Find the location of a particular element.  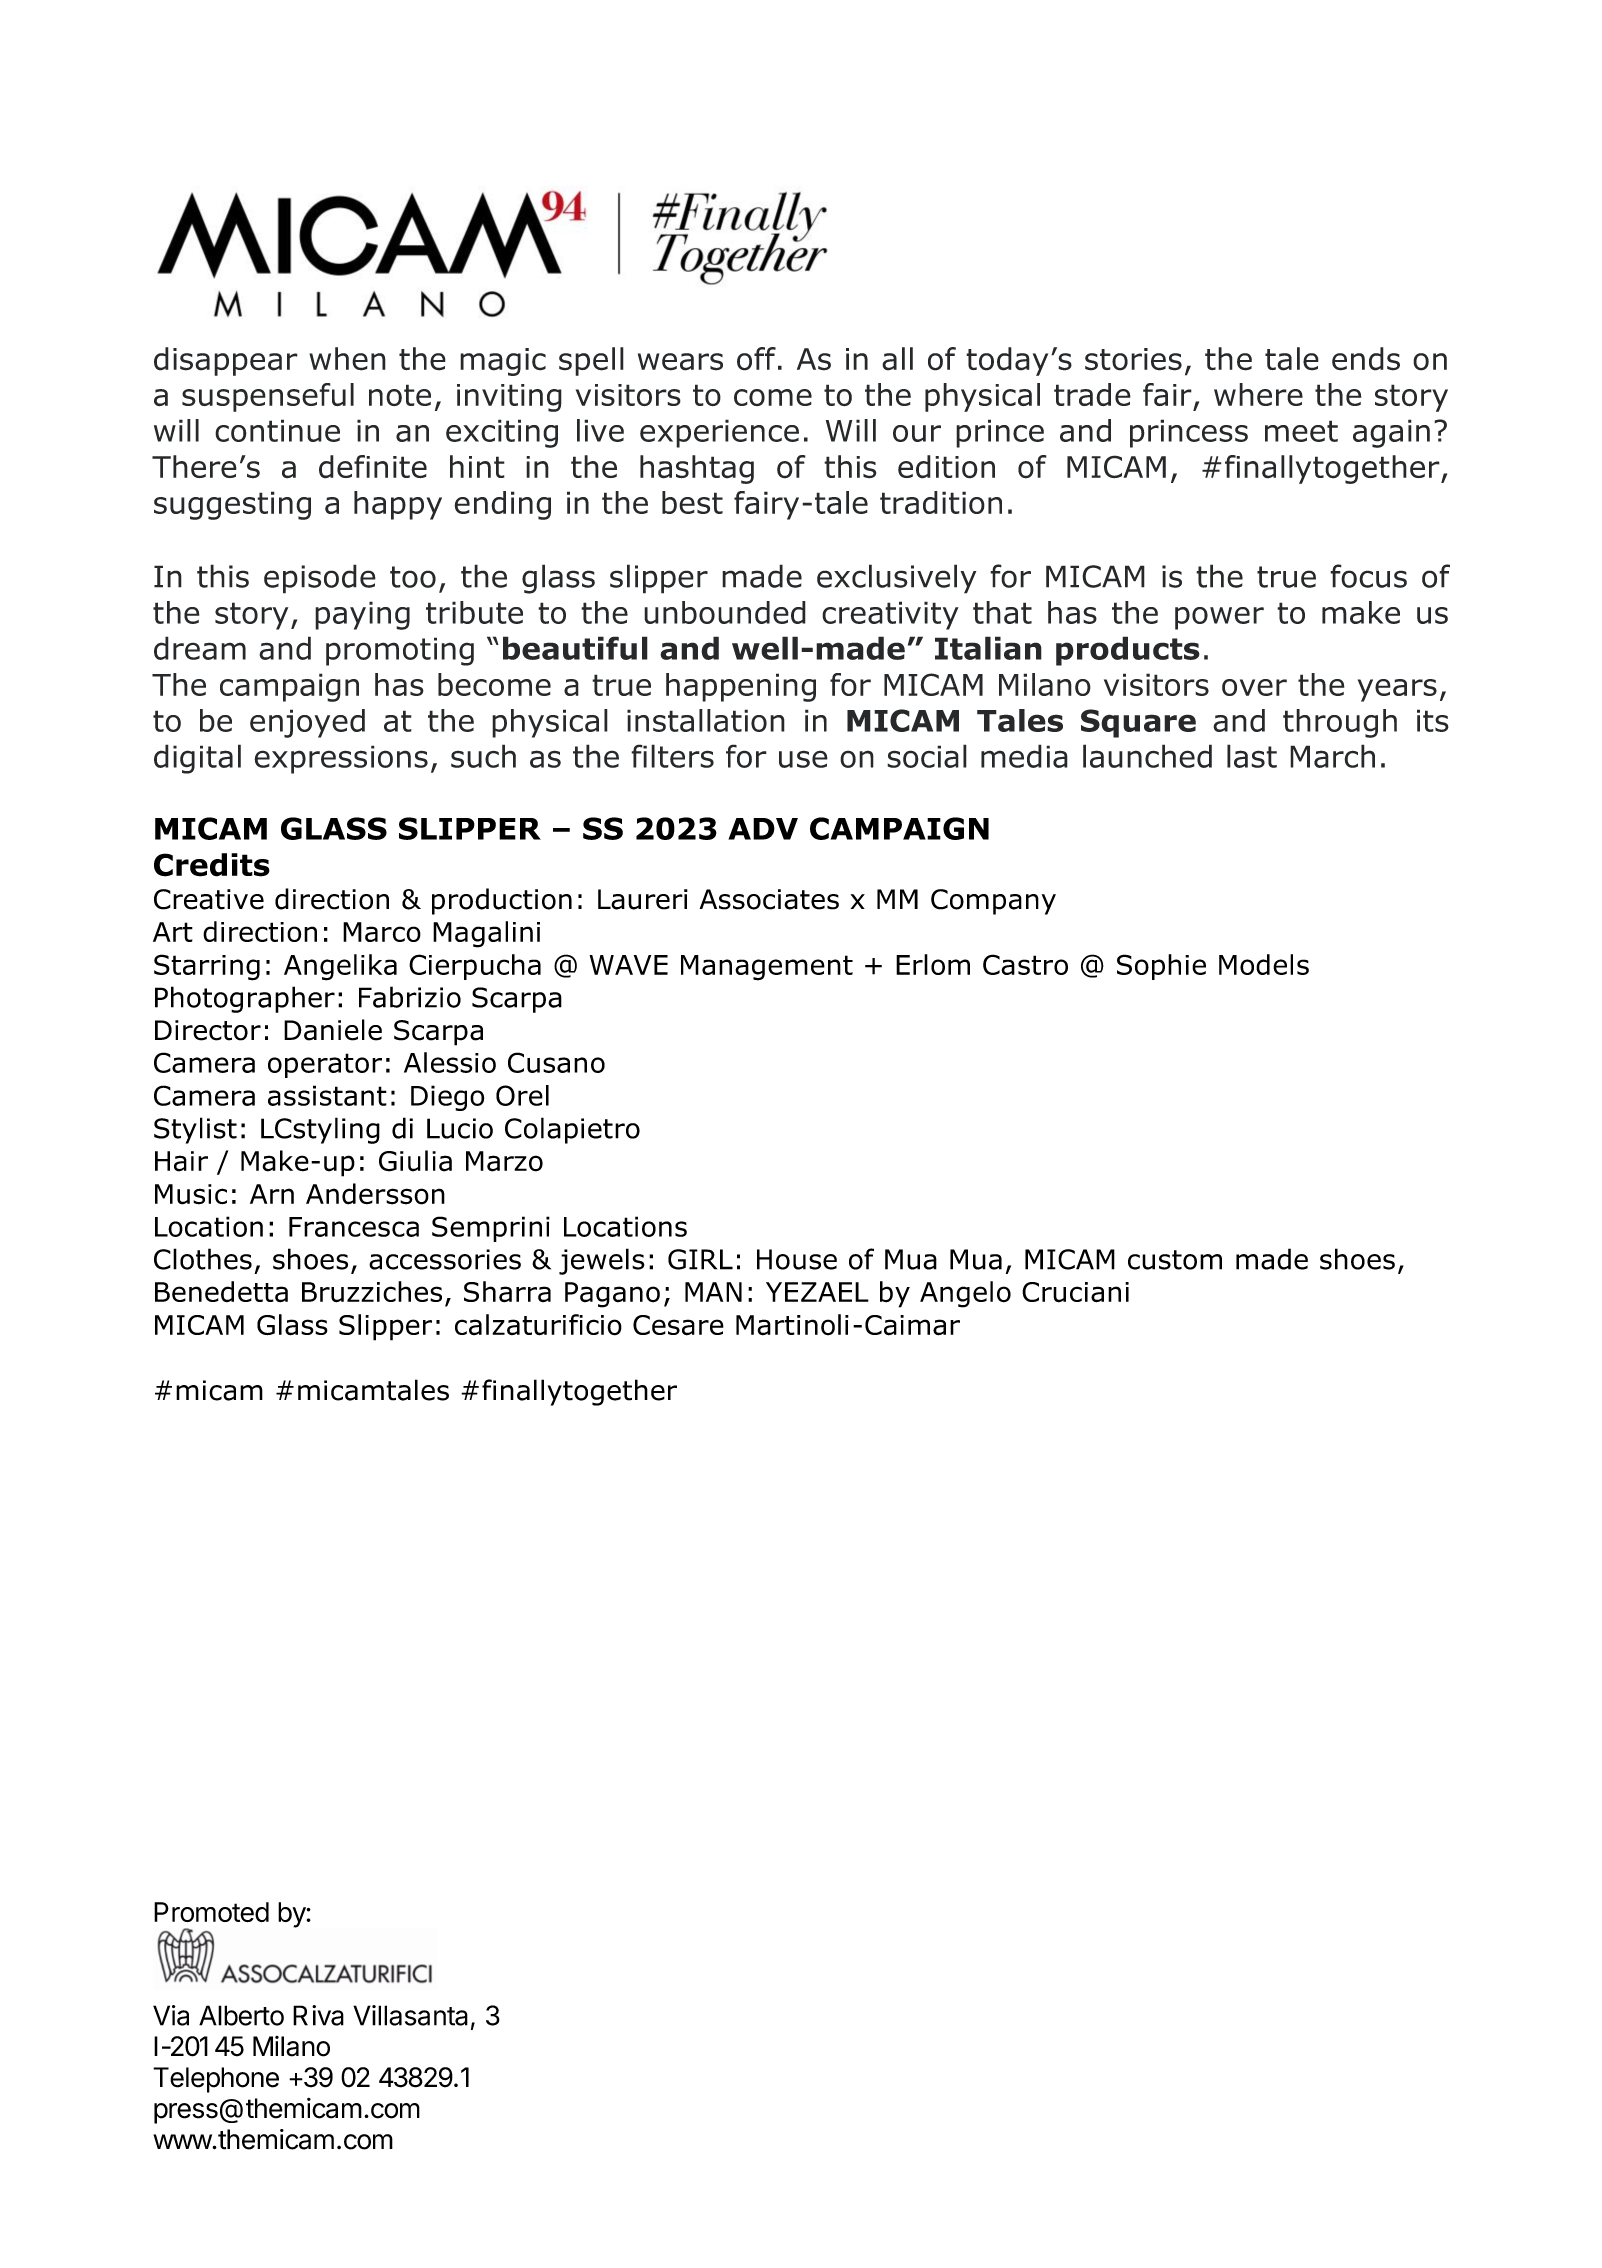

custom is located at coordinates (1175, 1260).
